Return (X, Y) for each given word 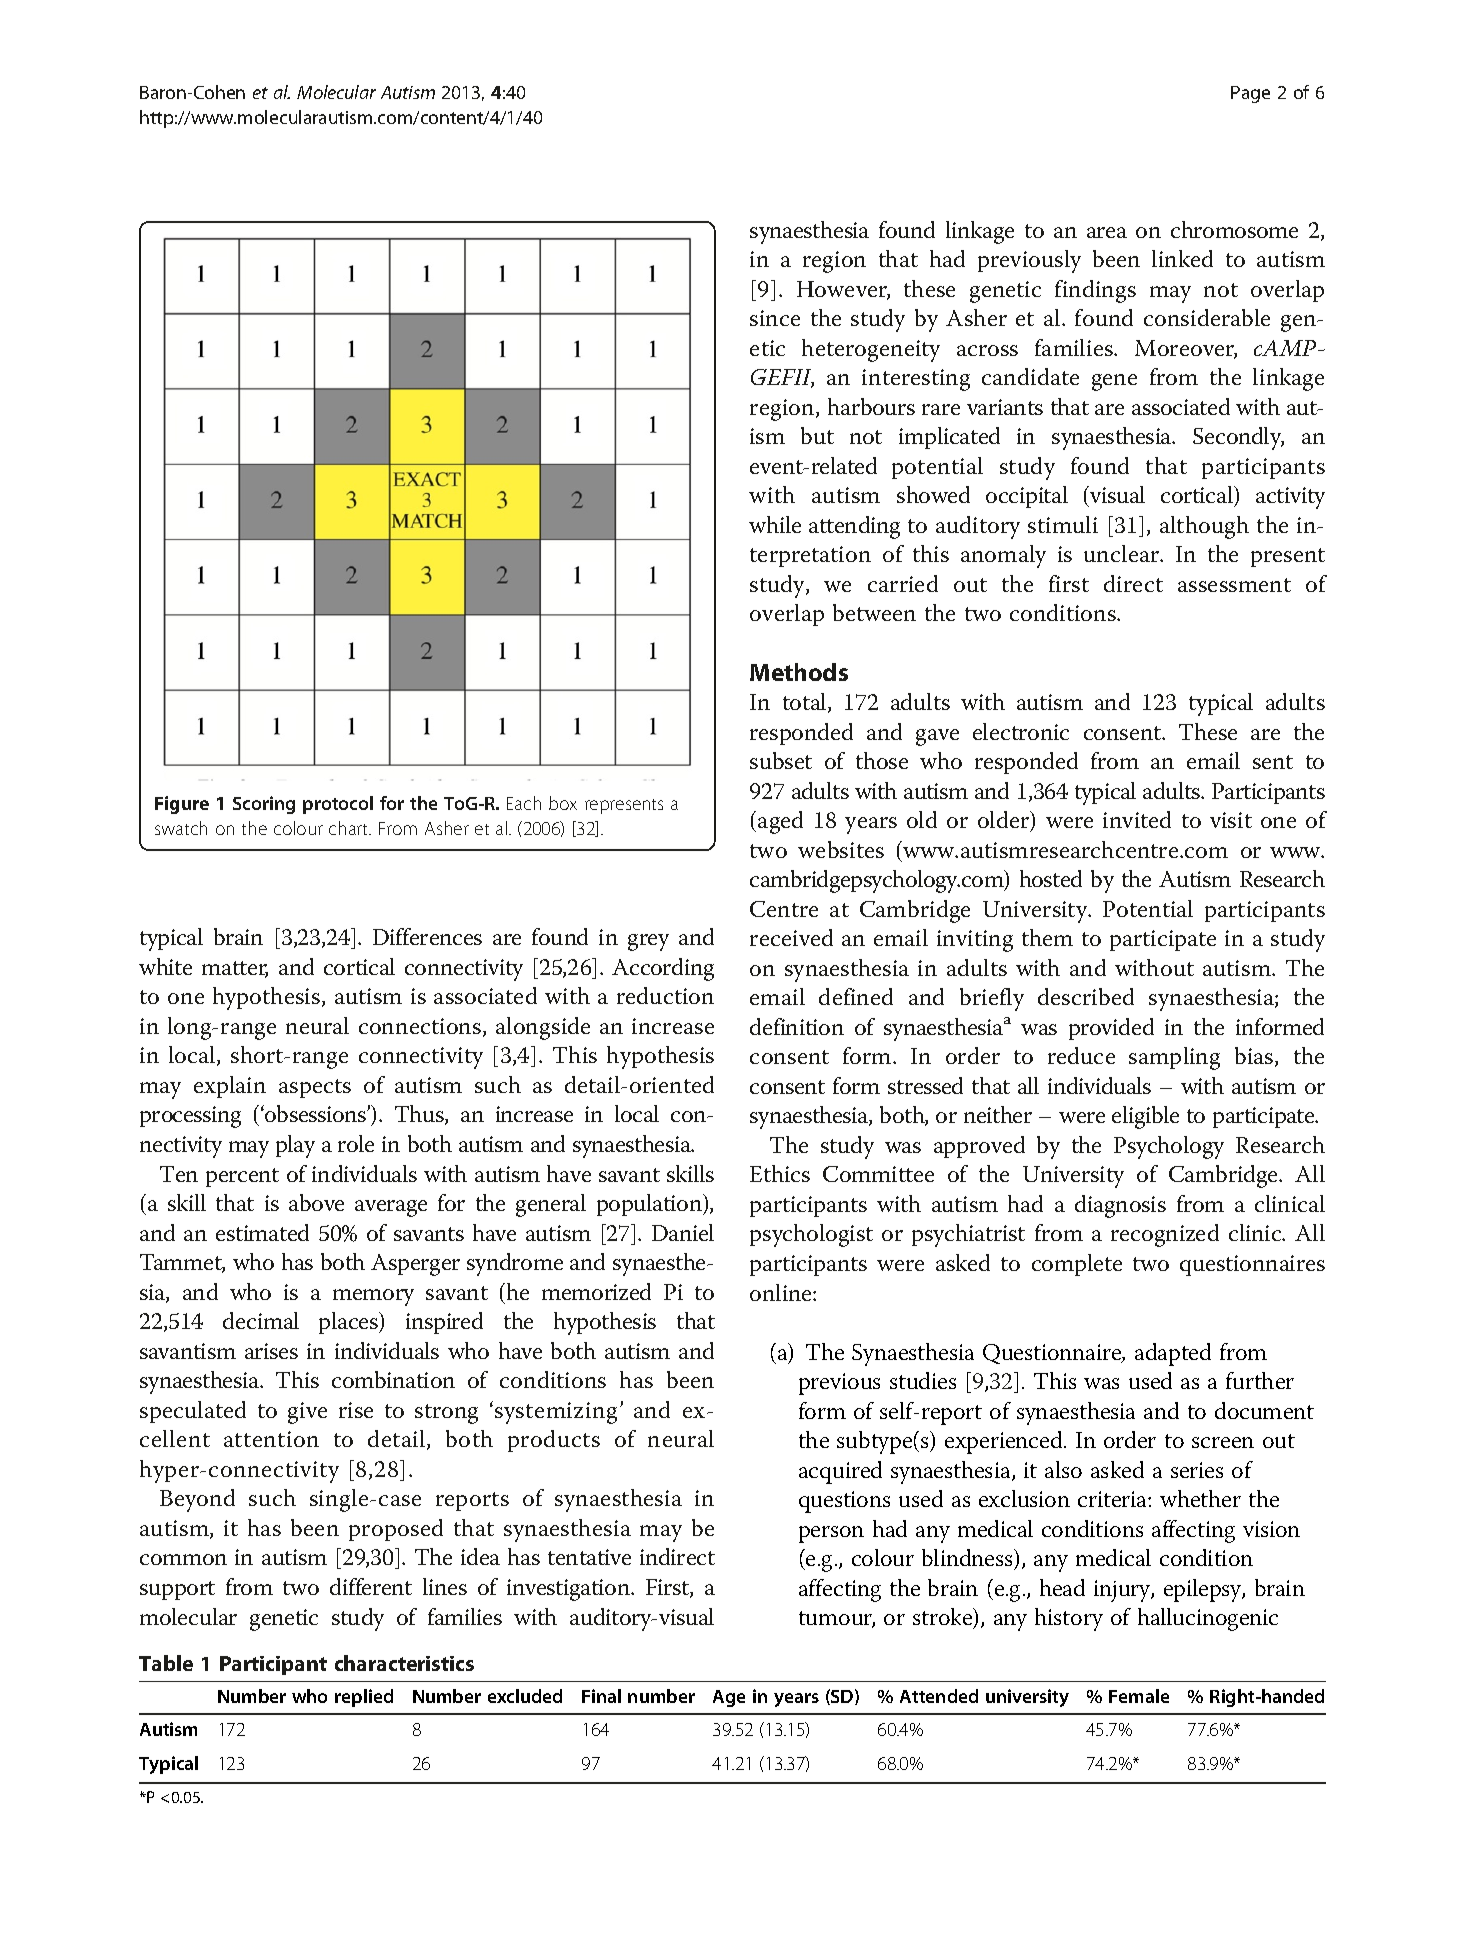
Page (1250, 94)
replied (364, 1698)
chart (350, 828)
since (775, 318)
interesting (916, 380)
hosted (1051, 878)
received (791, 937)
